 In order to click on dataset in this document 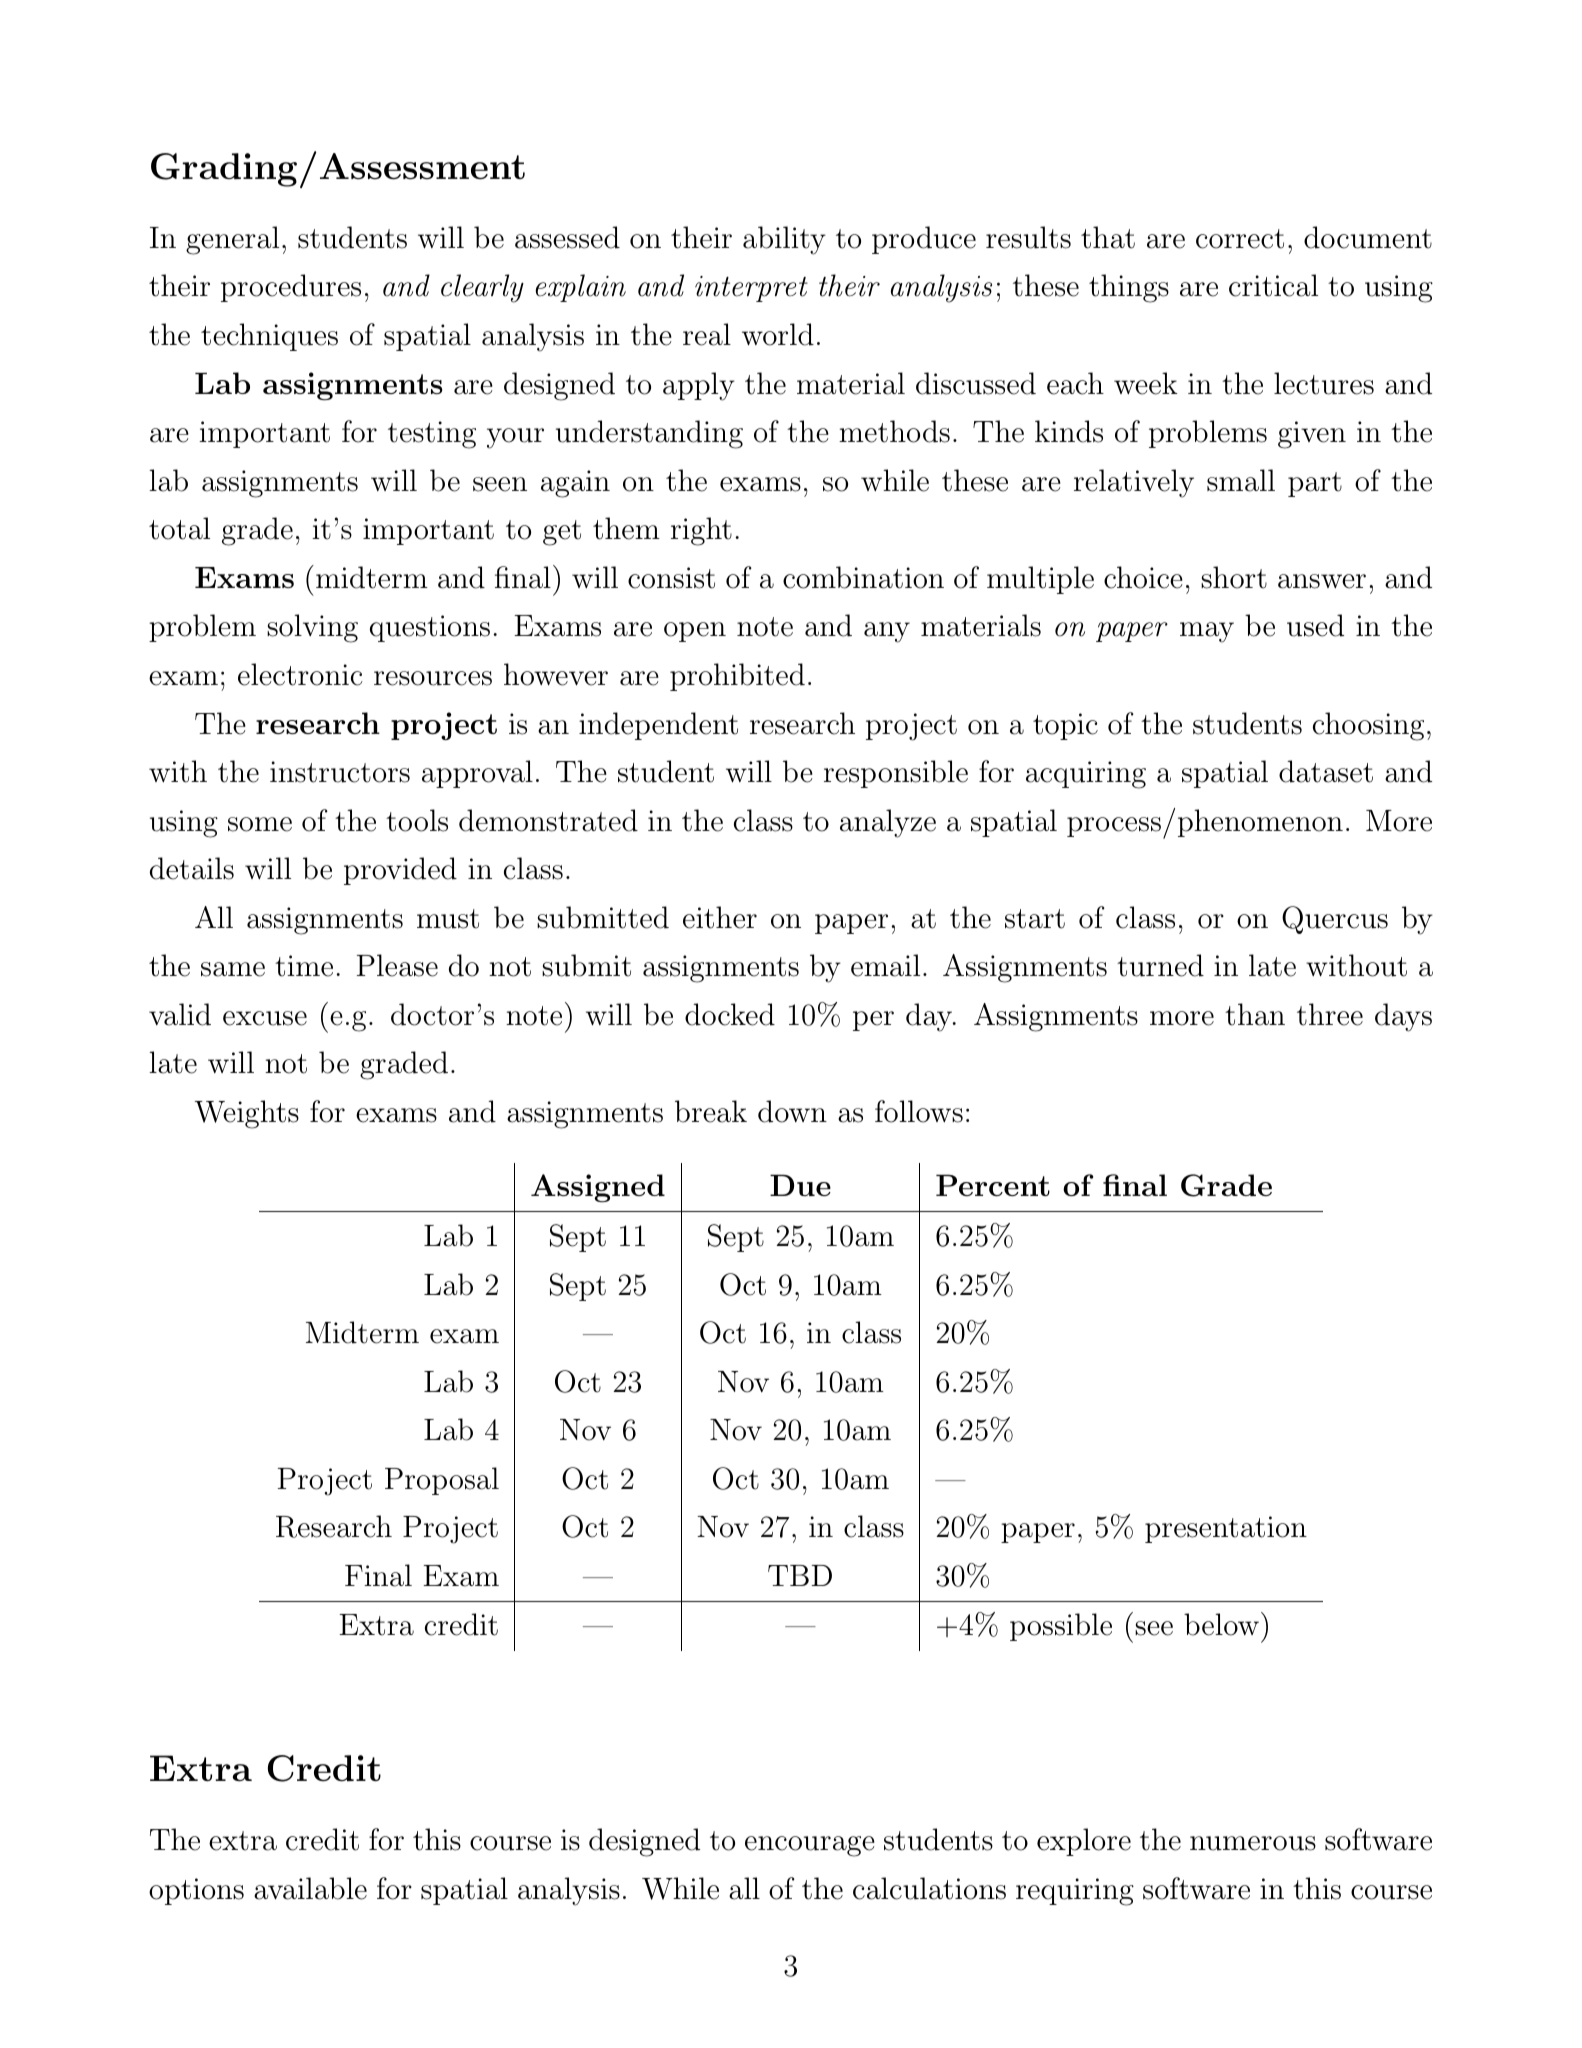, I will do `click(1326, 771)`.
